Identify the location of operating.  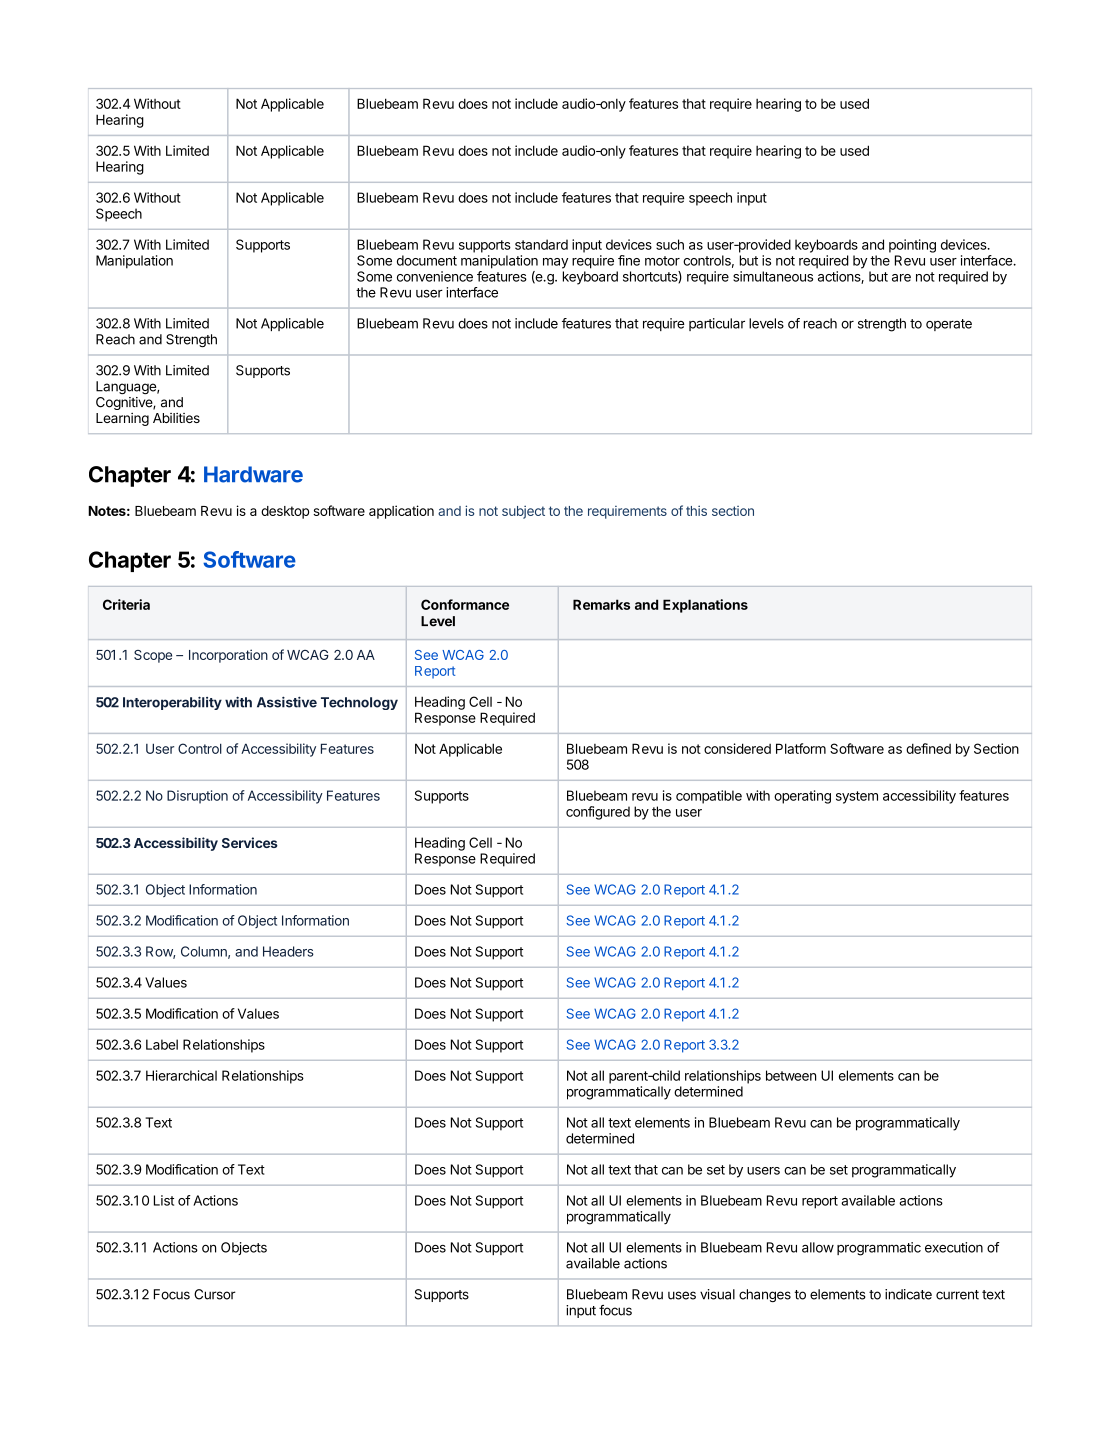
(802, 797).
